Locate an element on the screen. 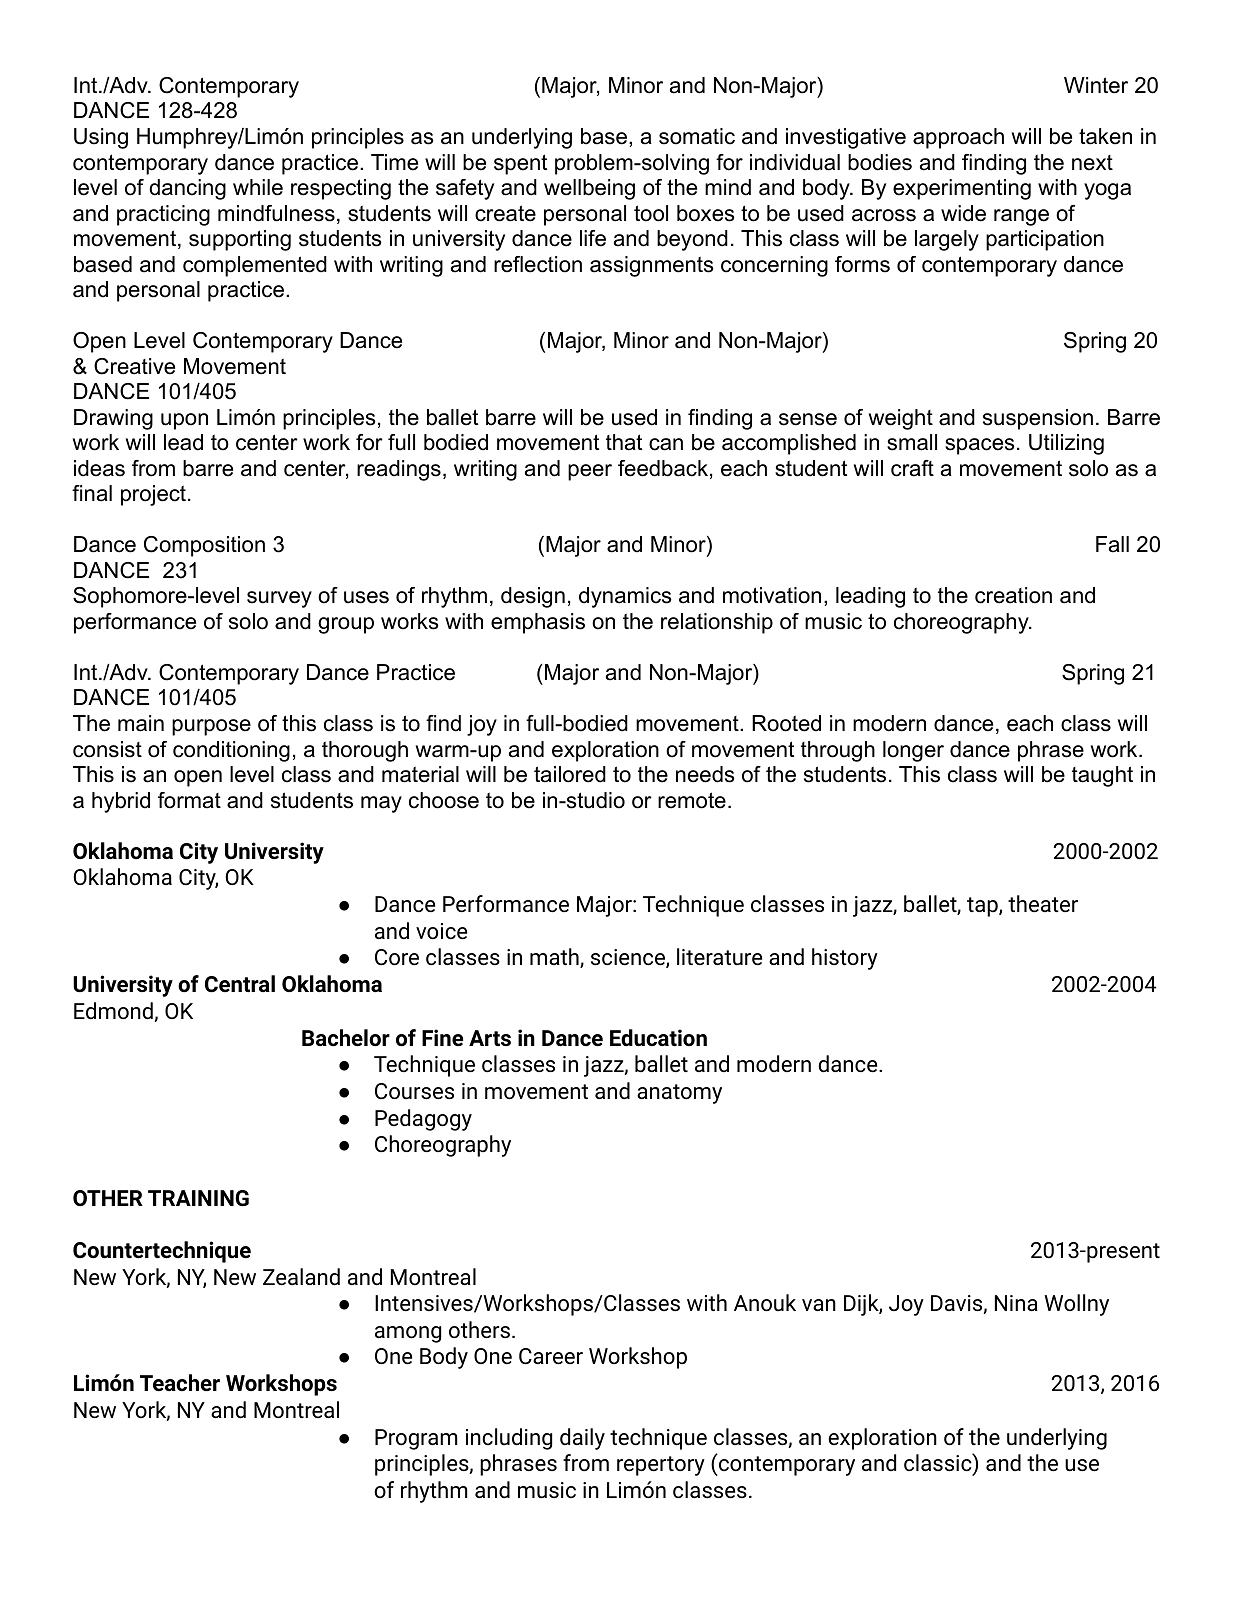  approach is located at coordinates (958, 138).
